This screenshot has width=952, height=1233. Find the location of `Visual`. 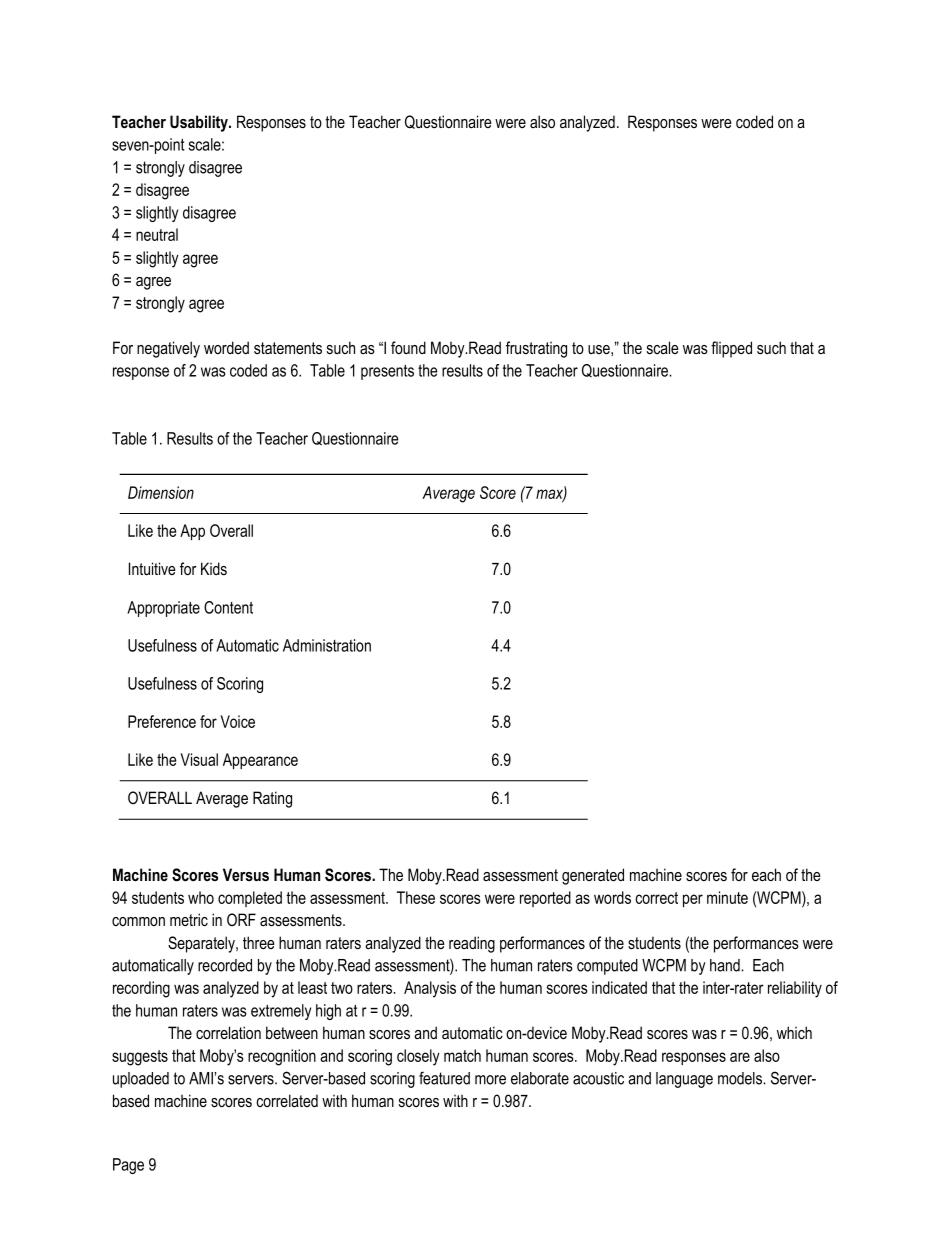

Visual is located at coordinates (199, 759).
